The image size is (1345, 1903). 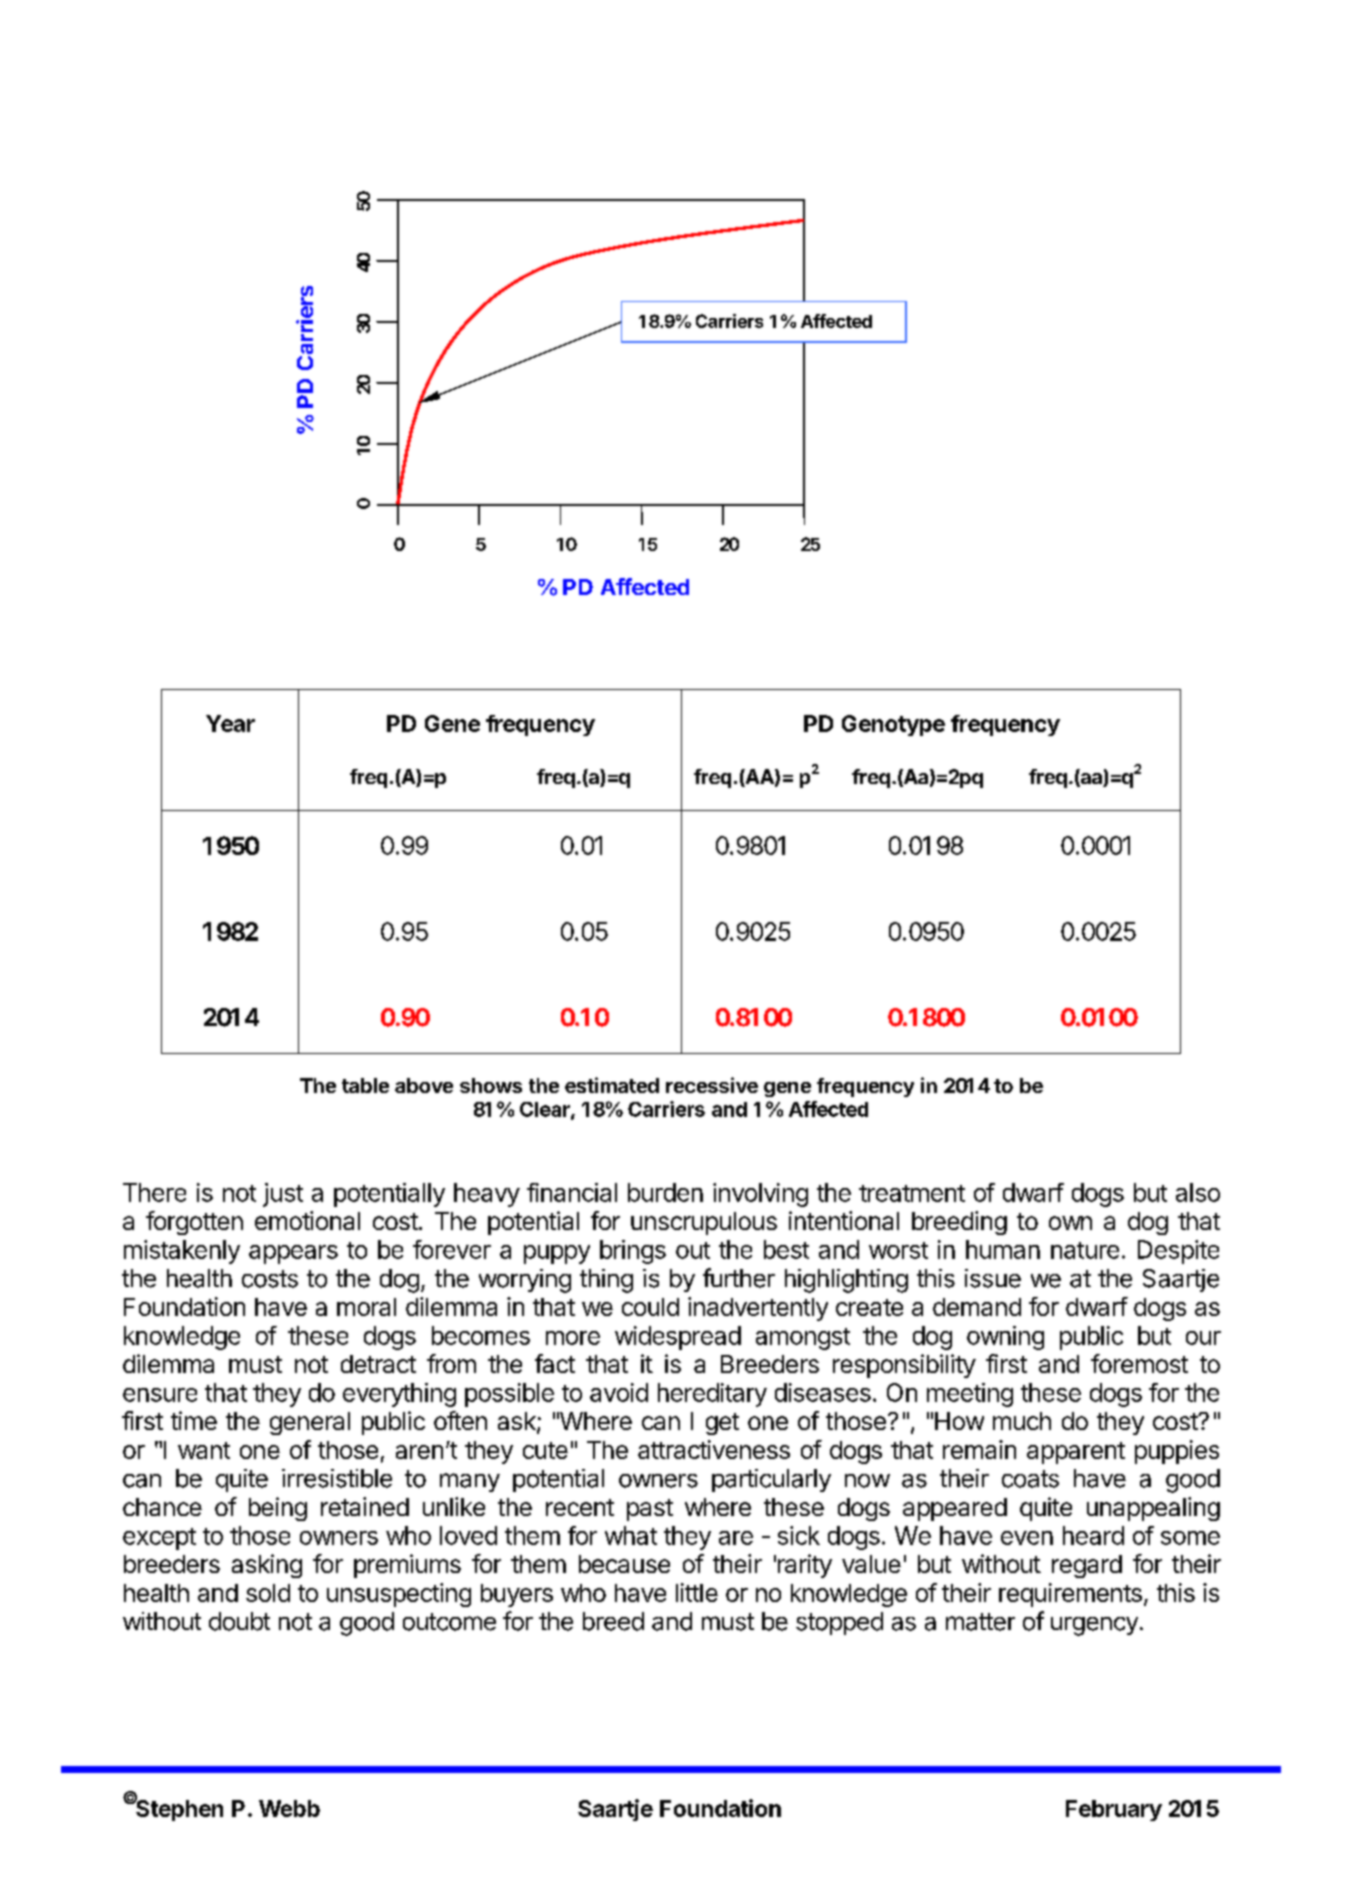 I want to click on Genotype, so click(x=893, y=725).
